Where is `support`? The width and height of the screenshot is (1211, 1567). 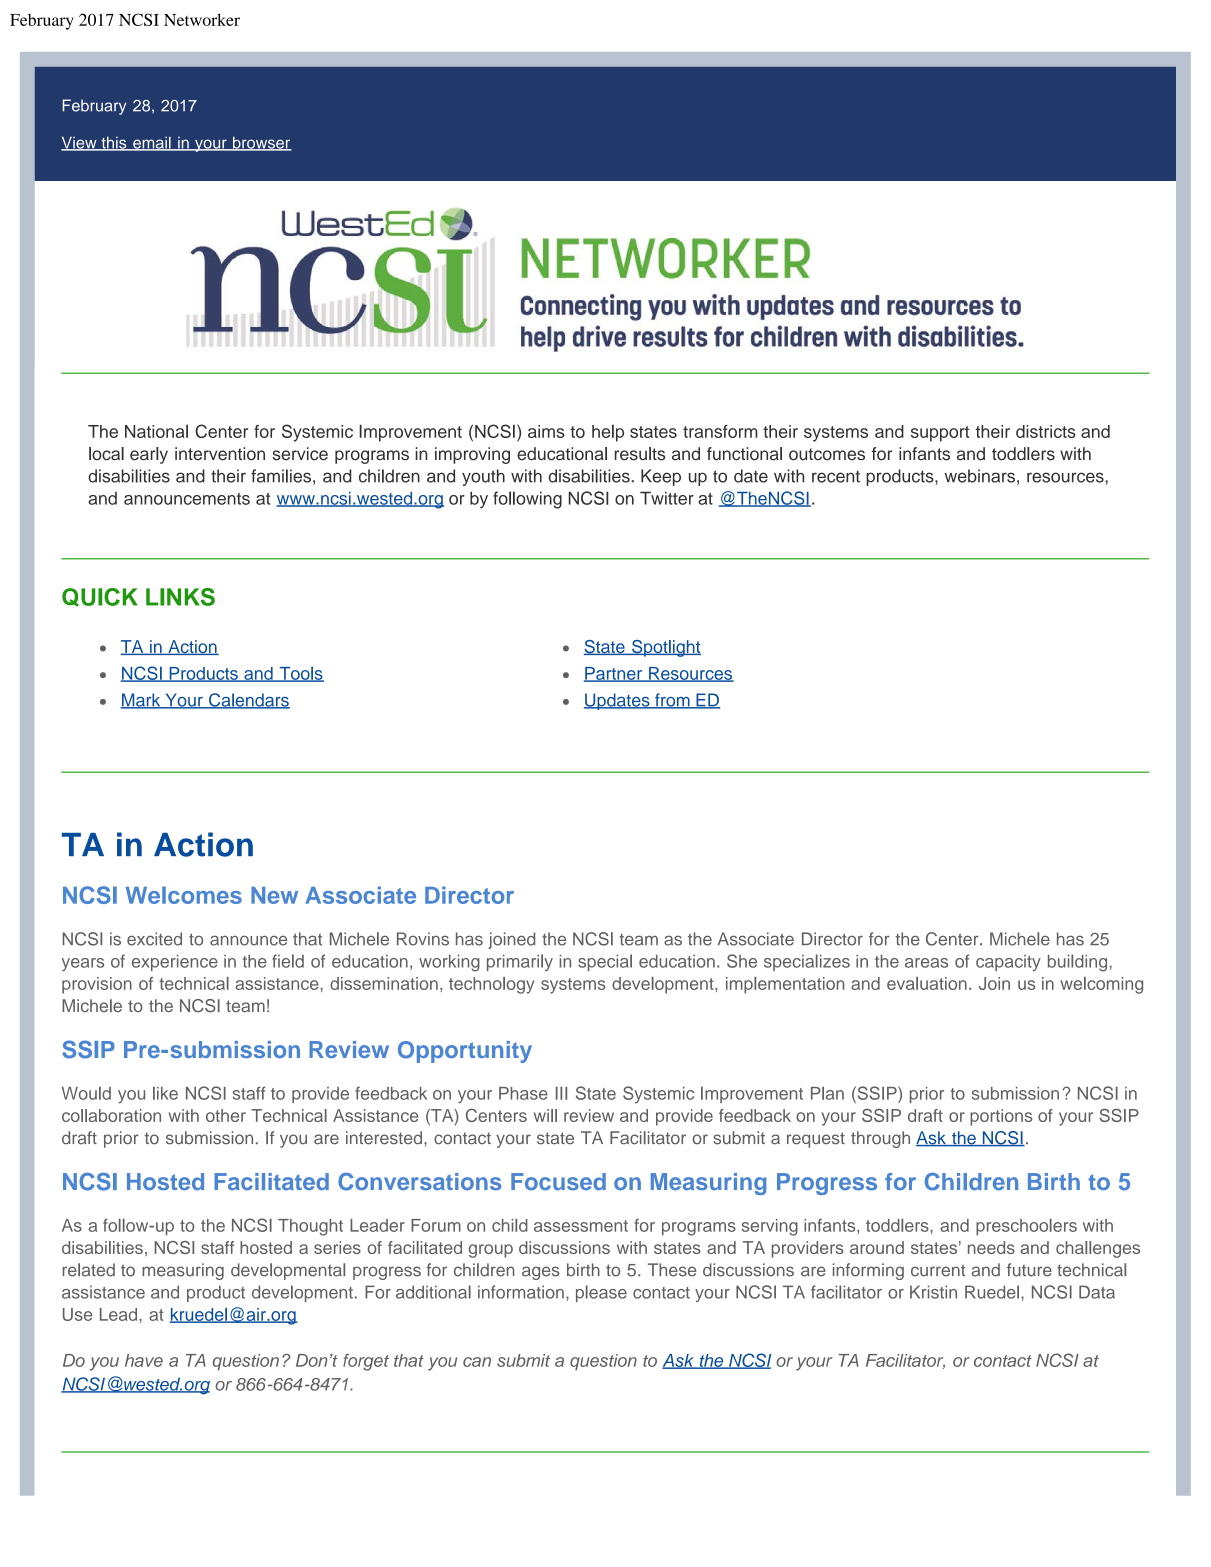
support is located at coordinates (940, 434).
